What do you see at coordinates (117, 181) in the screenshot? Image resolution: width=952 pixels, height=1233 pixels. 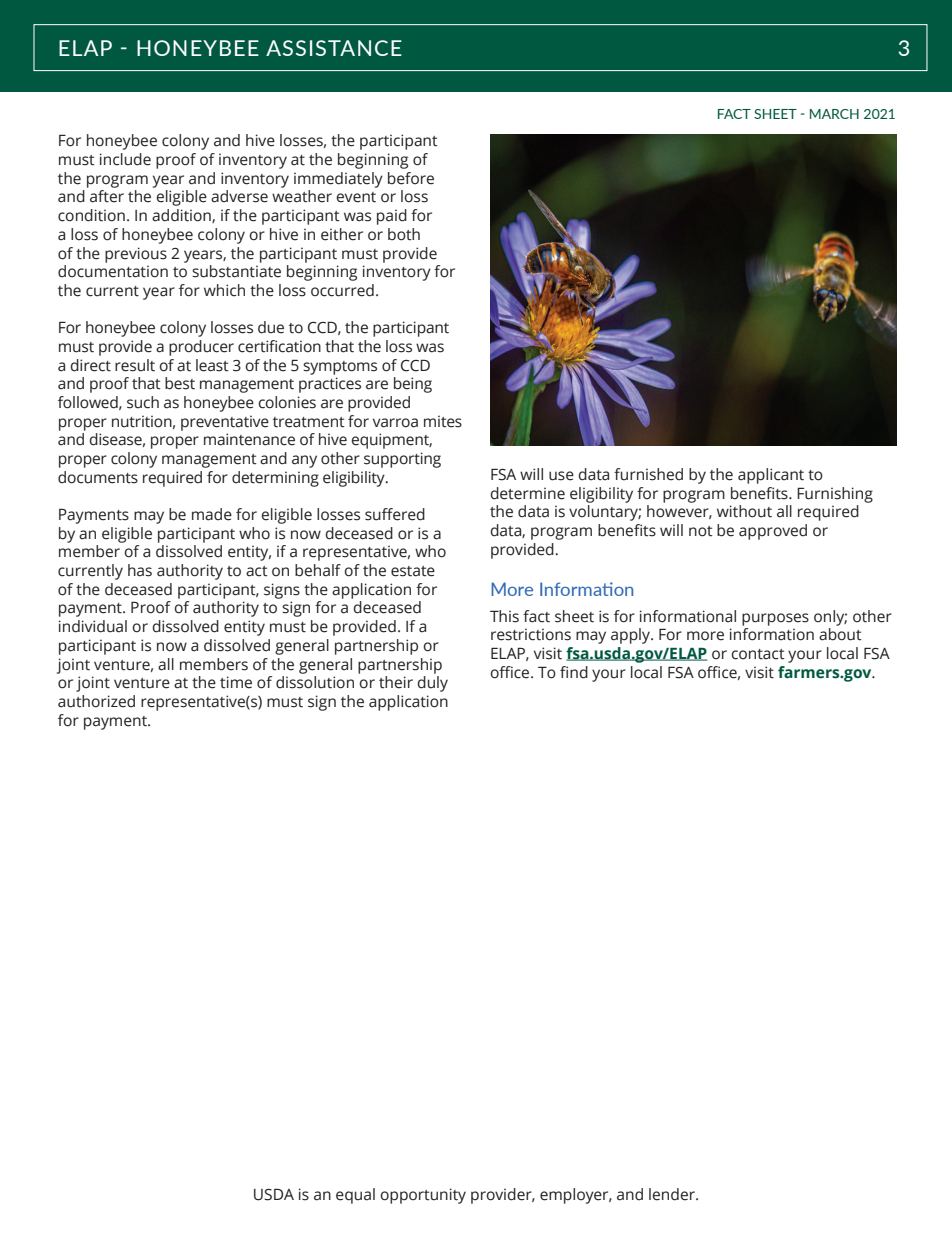 I see `program` at bounding box center [117, 181].
